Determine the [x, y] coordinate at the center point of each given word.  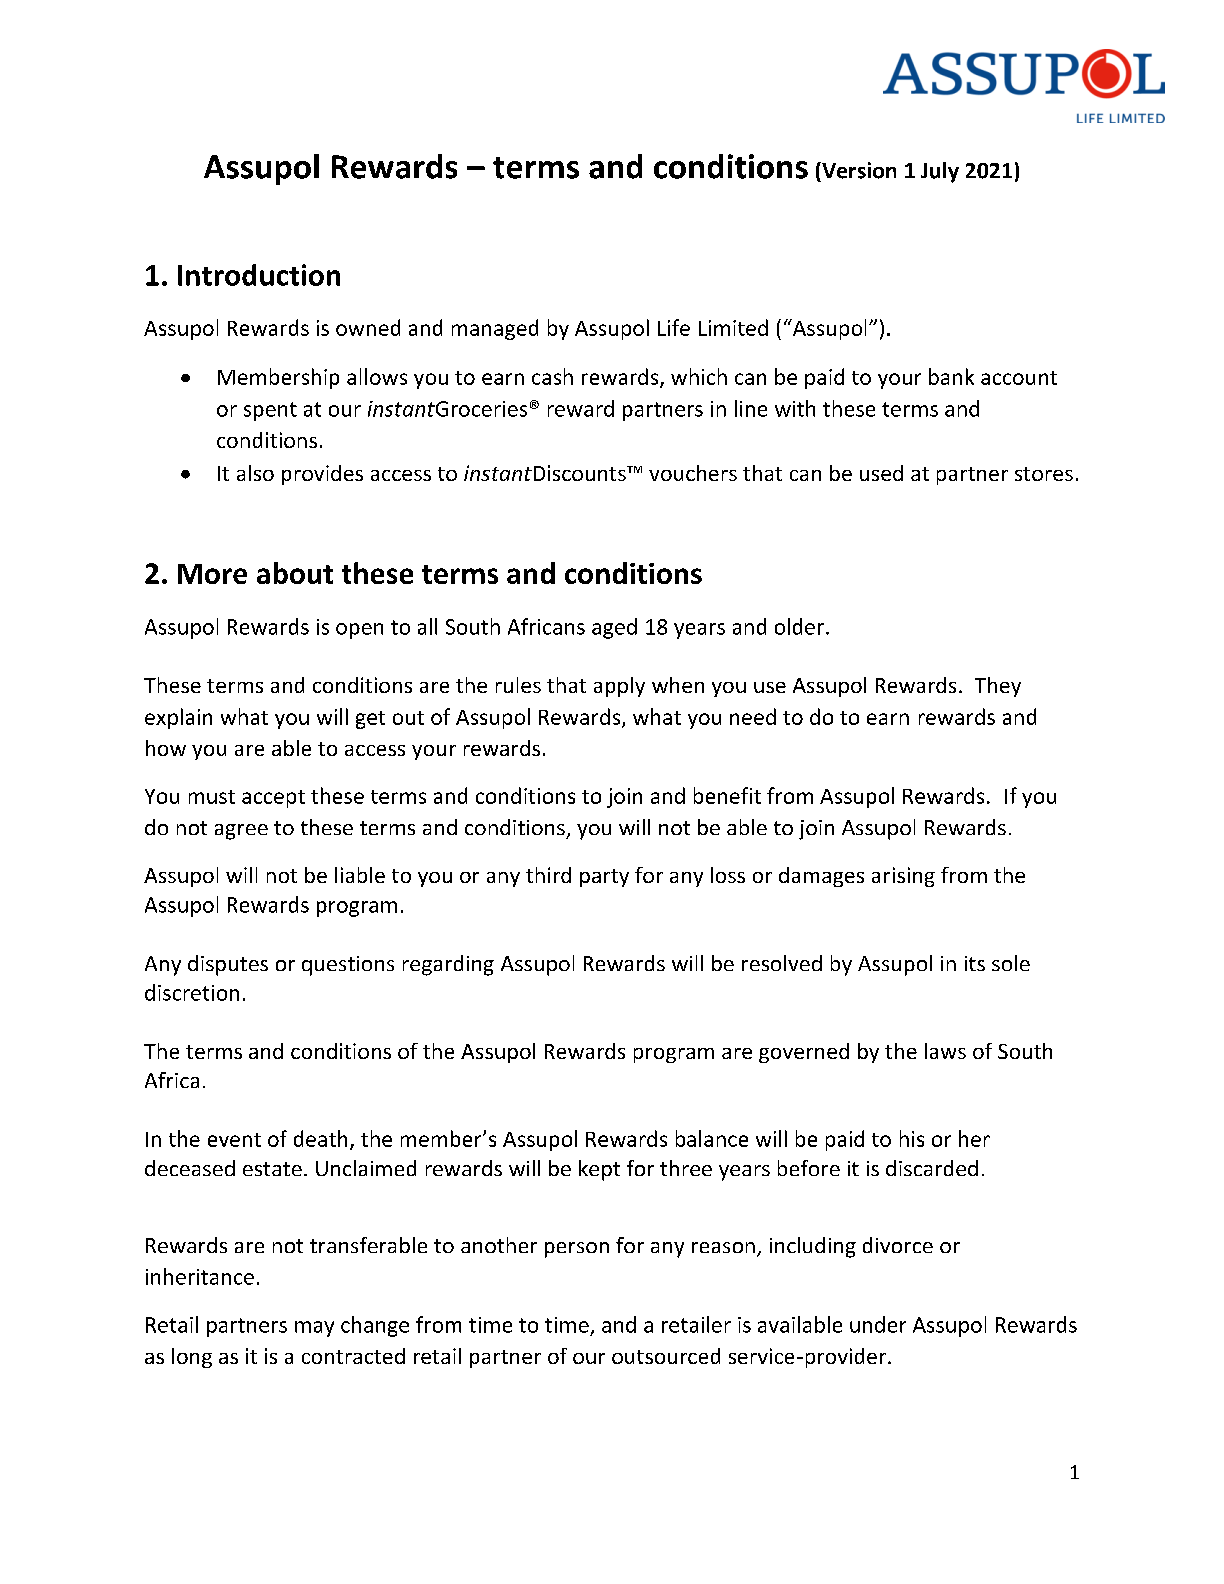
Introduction [259, 275]
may [314, 1329]
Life [674, 327]
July [940, 172]
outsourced [666, 1356]
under [878, 1324]
